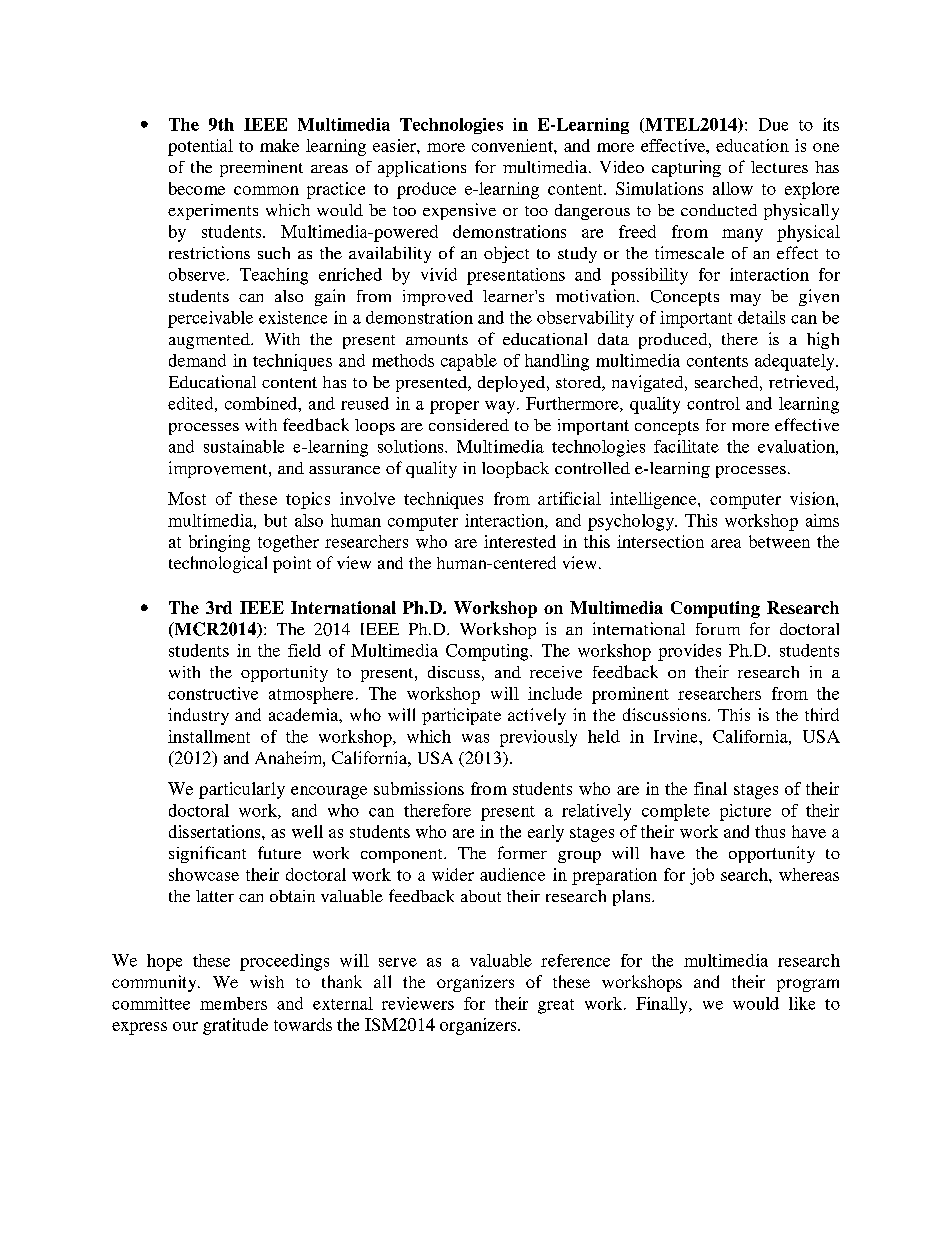 The width and height of the document is (952, 1233). What do you see at coordinates (233, 1003) in the document?
I see `members` at bounding box center [233, 1003].
